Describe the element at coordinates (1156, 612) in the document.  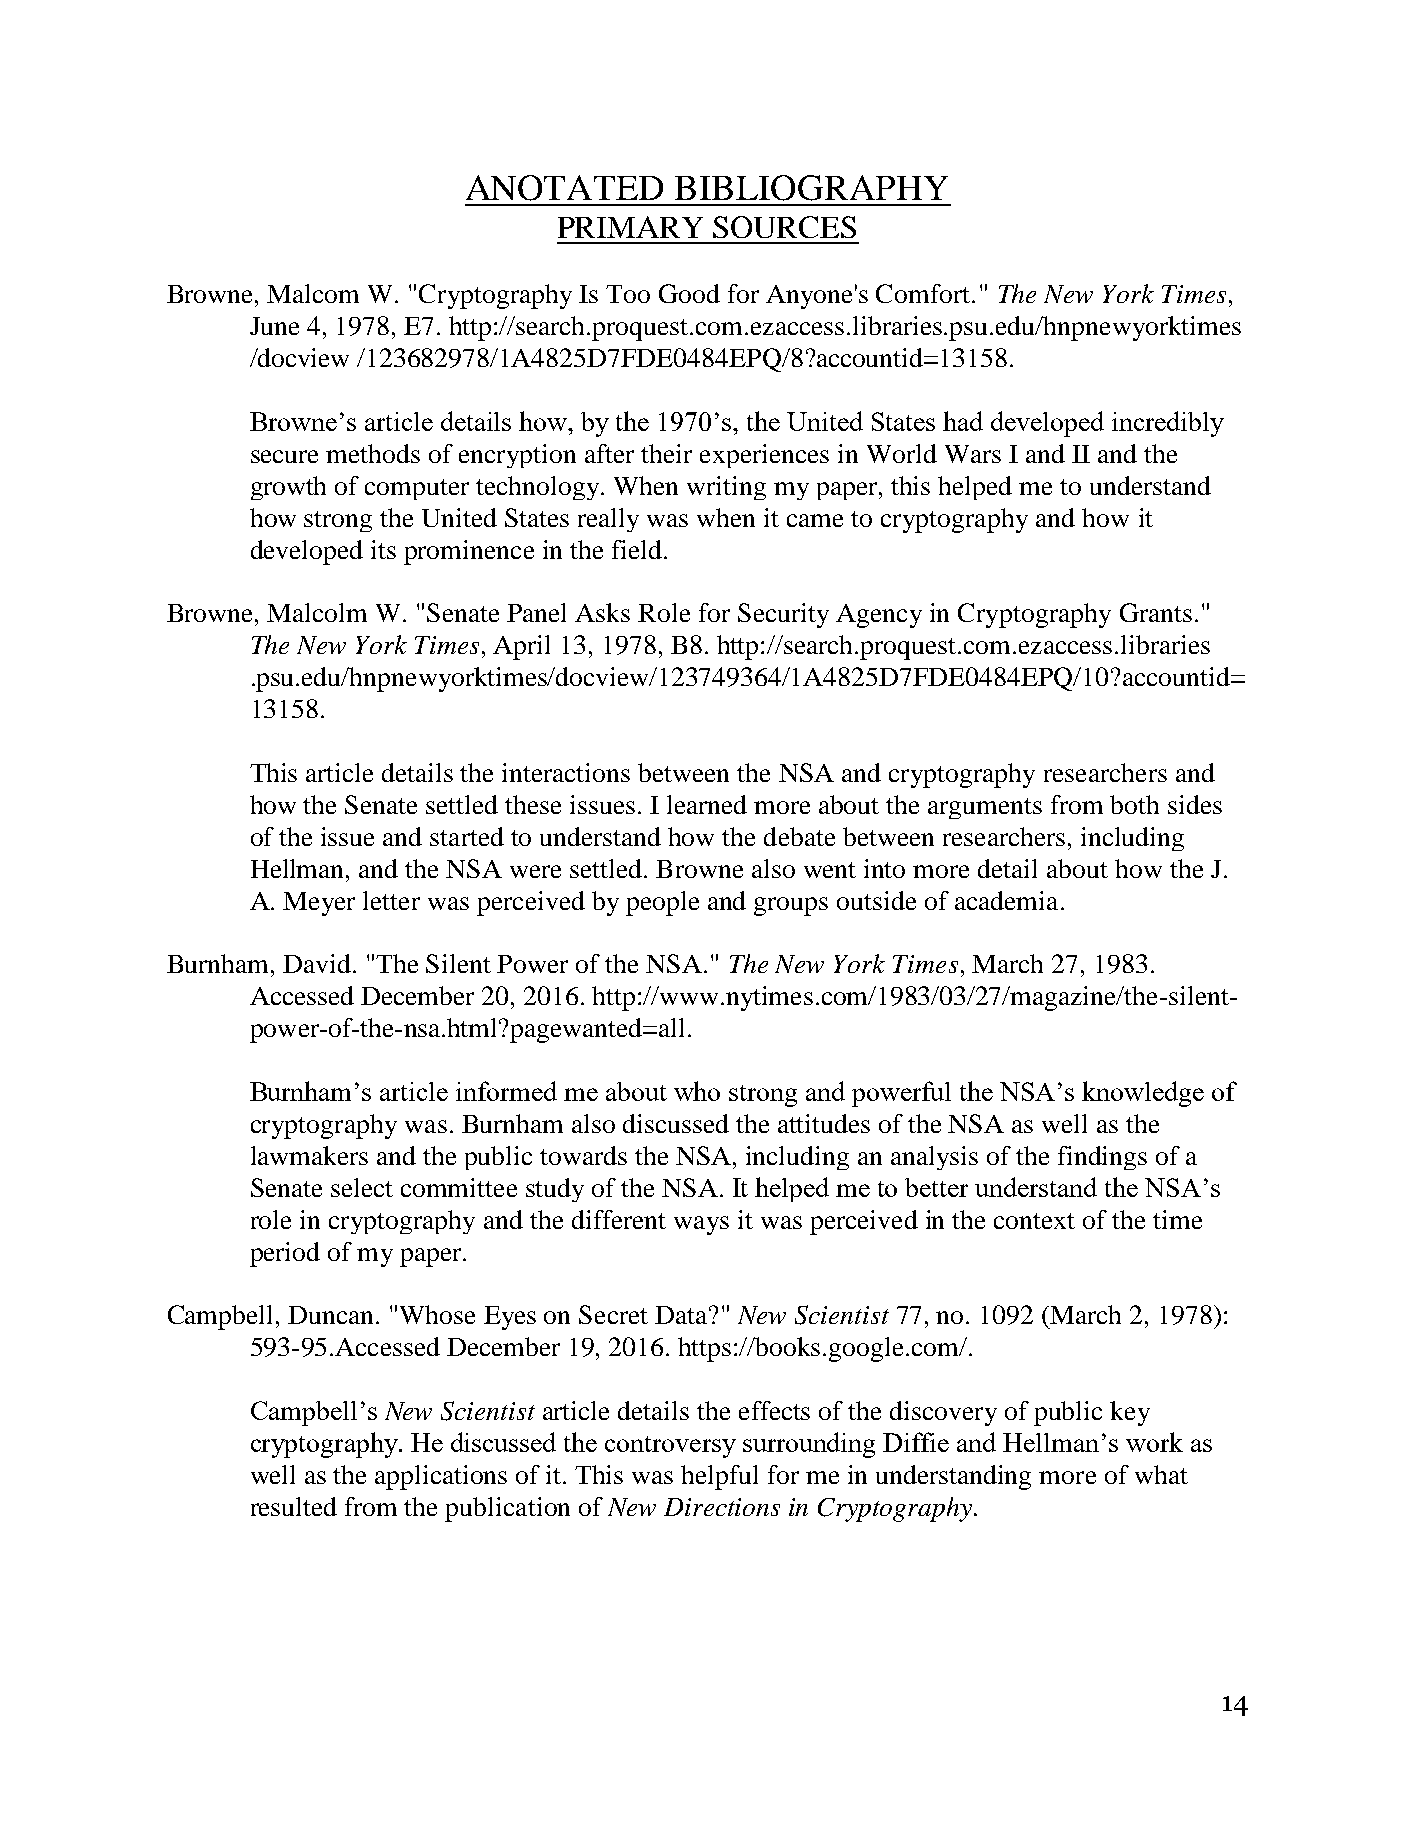
I see `Grants` at that location.
